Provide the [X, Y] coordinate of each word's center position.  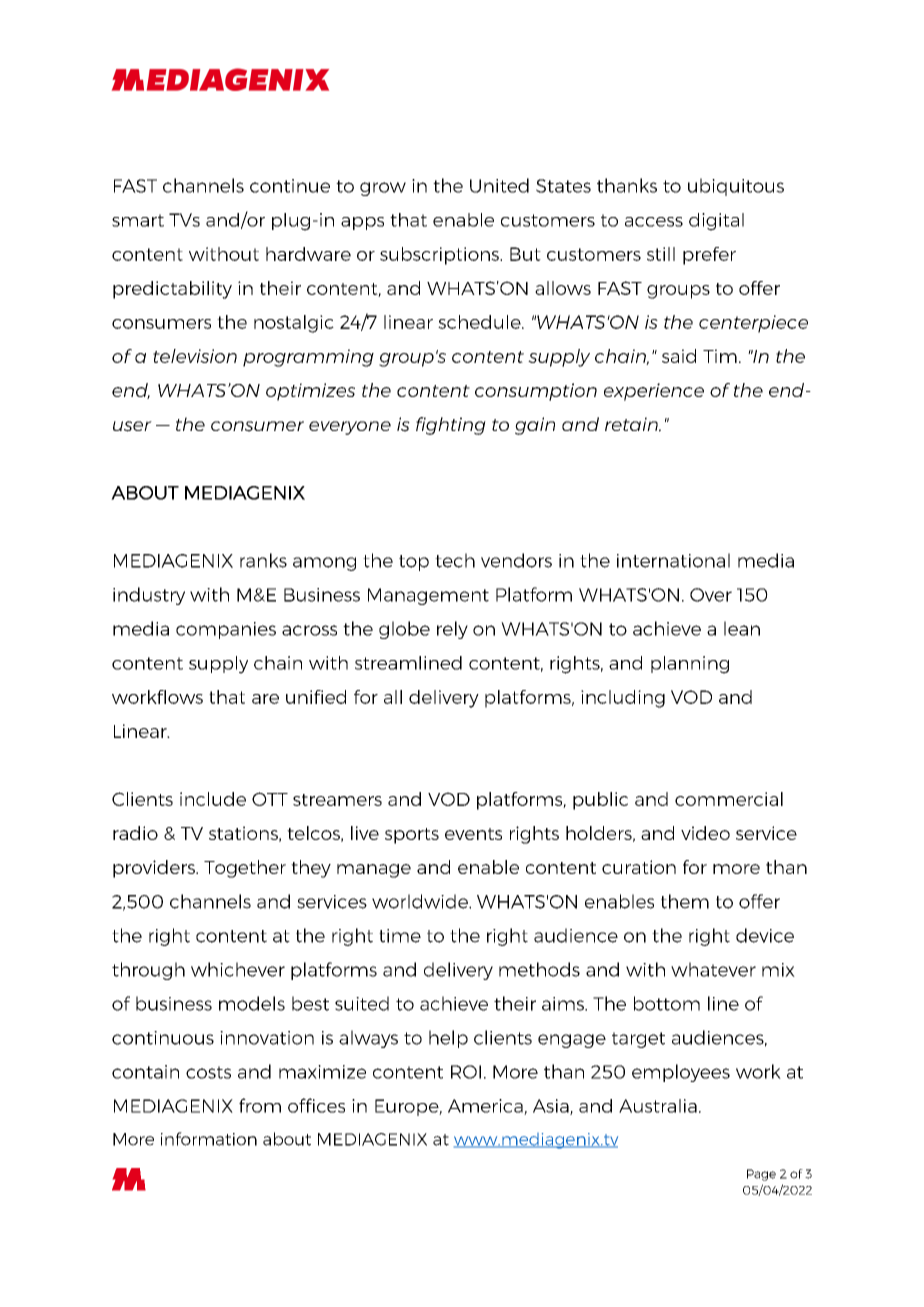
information [209, 1139]
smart [138, 220]
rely [452, 630]
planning [690, 665]
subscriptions [440, 256]
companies [226, 630]
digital [716, 222]
